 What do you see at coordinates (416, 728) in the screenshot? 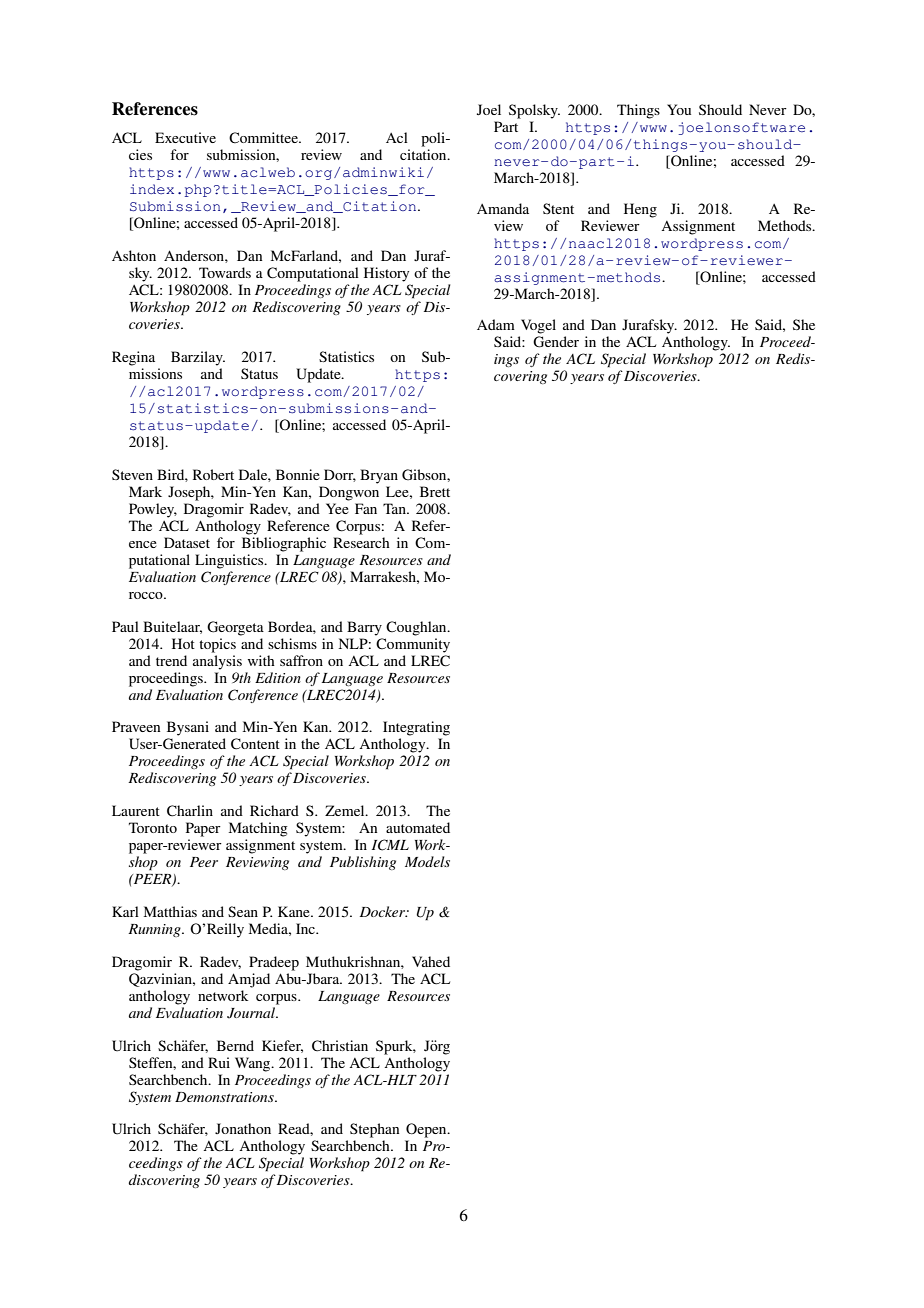
I see `Integrating` at bounding box center [416, 728].
